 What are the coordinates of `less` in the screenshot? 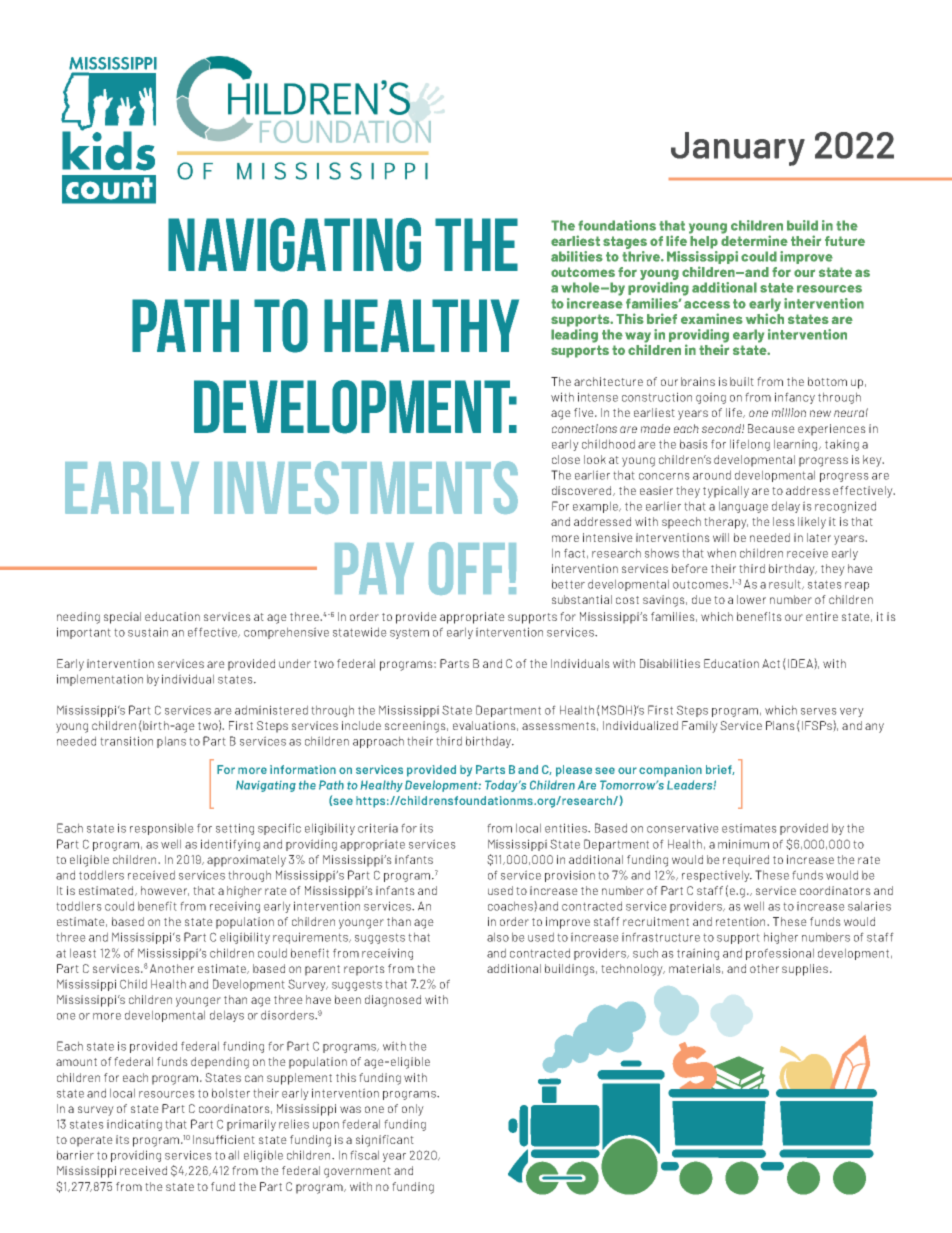 It's located at (784, 521).
